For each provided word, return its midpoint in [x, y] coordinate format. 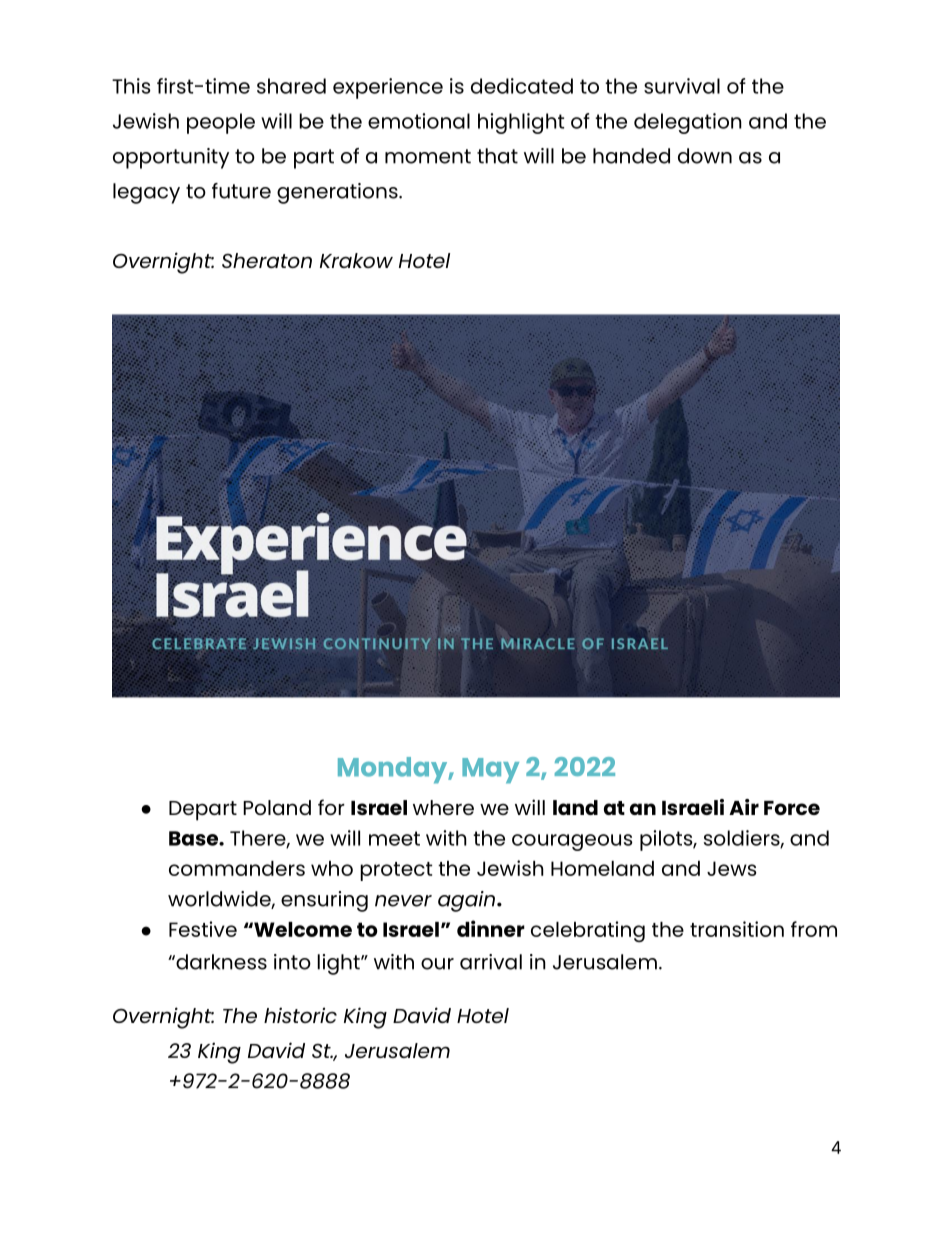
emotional [419, 121]
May [490, 771]
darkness [220, 962]
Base [194, 838]
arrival [491, 962]
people [221, 123]
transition [737, 929]
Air [744, 807]
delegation [688, 123]
